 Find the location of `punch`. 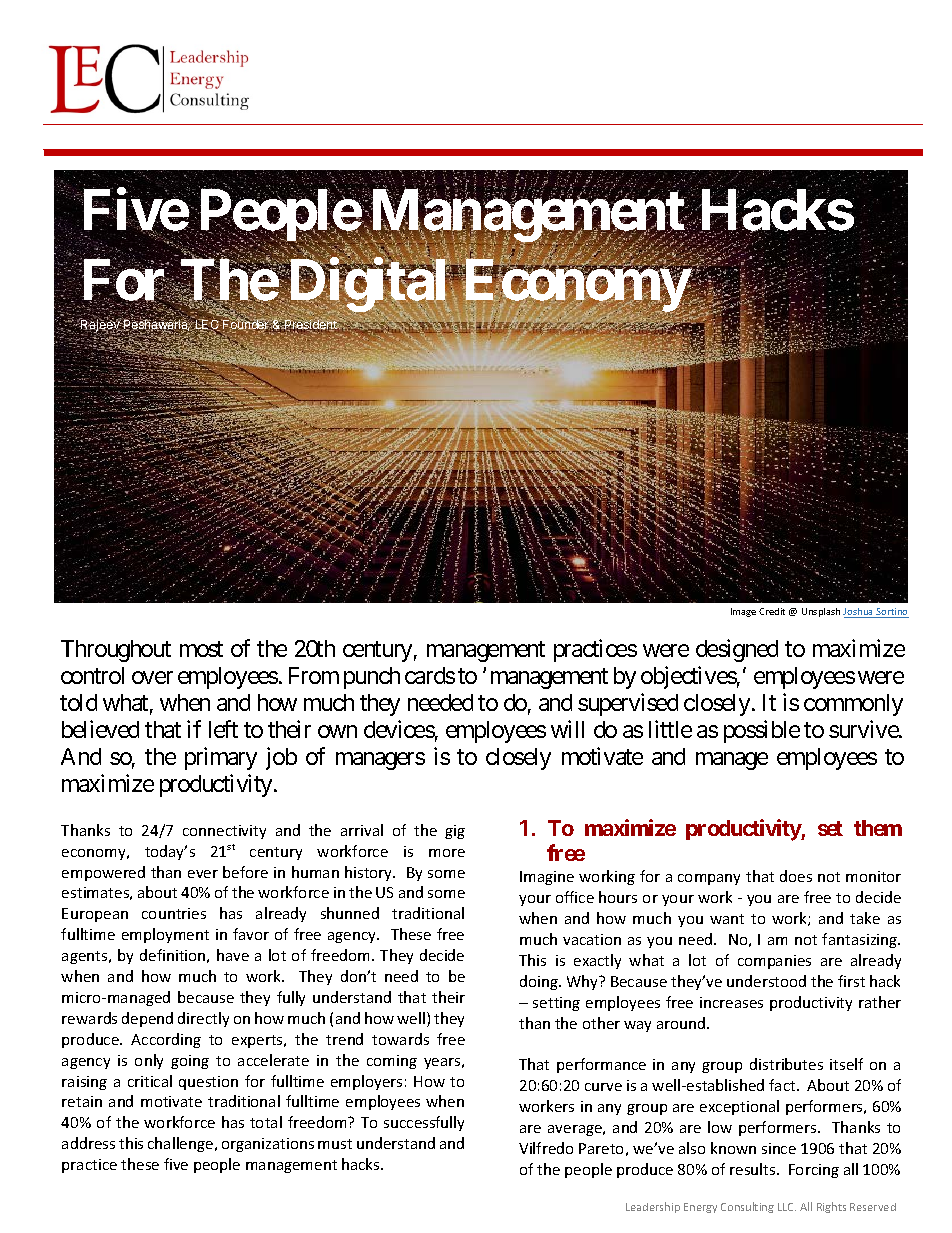

punch is located at coordinates (372, 678).
